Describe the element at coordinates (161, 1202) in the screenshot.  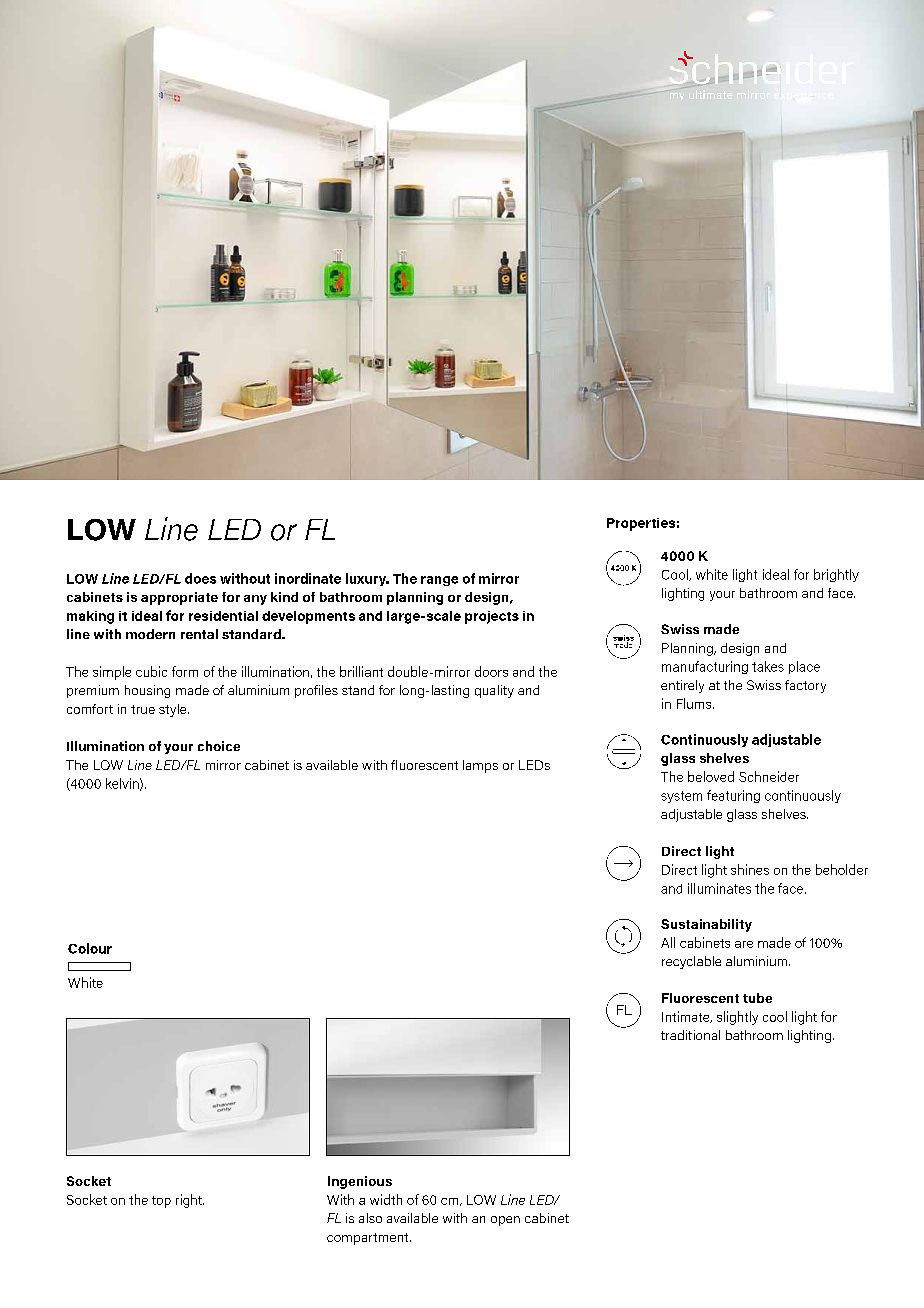
I see `top` at that location.
